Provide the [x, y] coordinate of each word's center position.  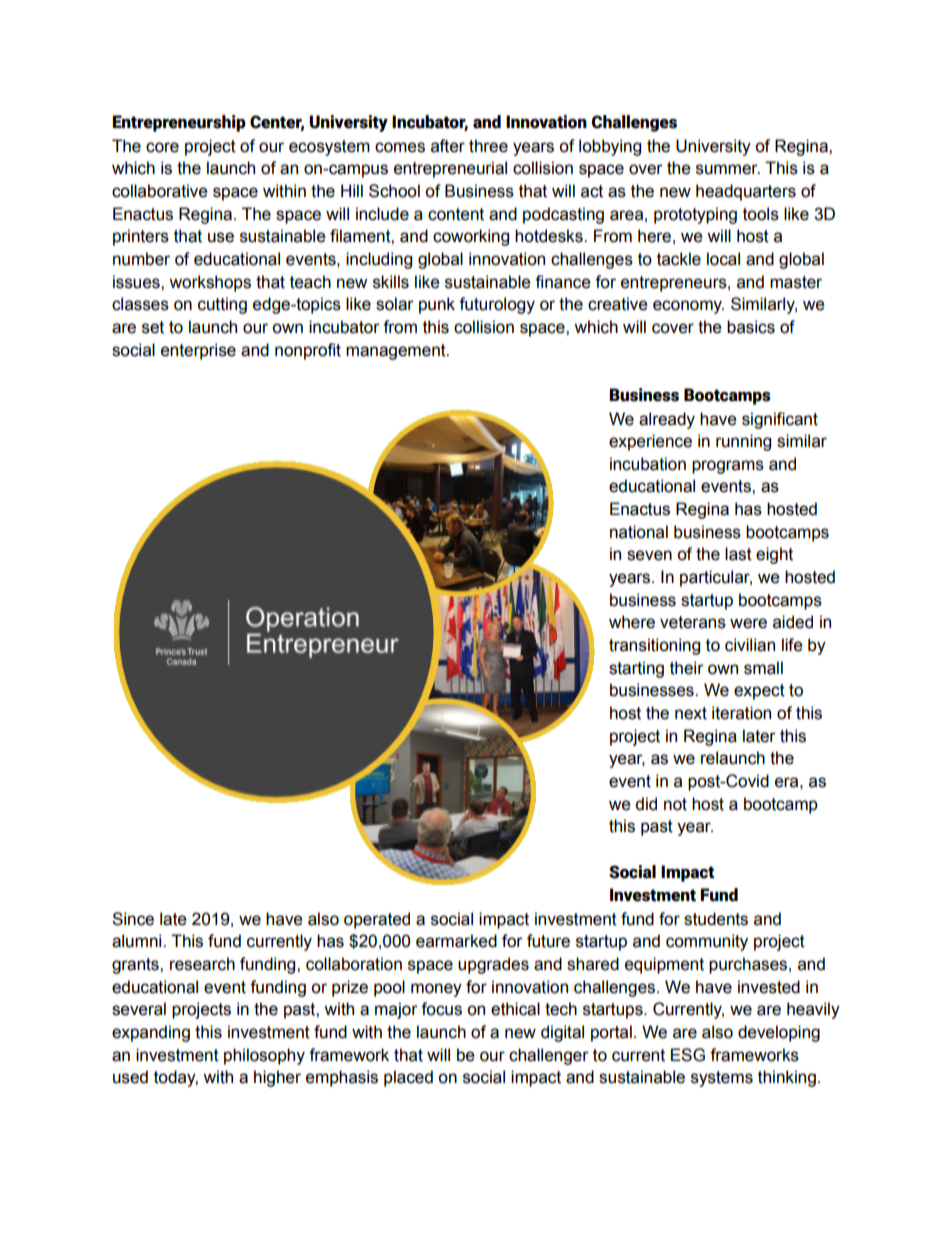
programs [728, 467]
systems [722, 1079]
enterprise [198, 351]
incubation [648, 464]
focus [441, 1009]
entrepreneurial [450, 169]
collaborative [160, 191]
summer [728, 169]
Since [133, 919]
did [646, 804]
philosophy [264, 1056]
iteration [741, 713]
